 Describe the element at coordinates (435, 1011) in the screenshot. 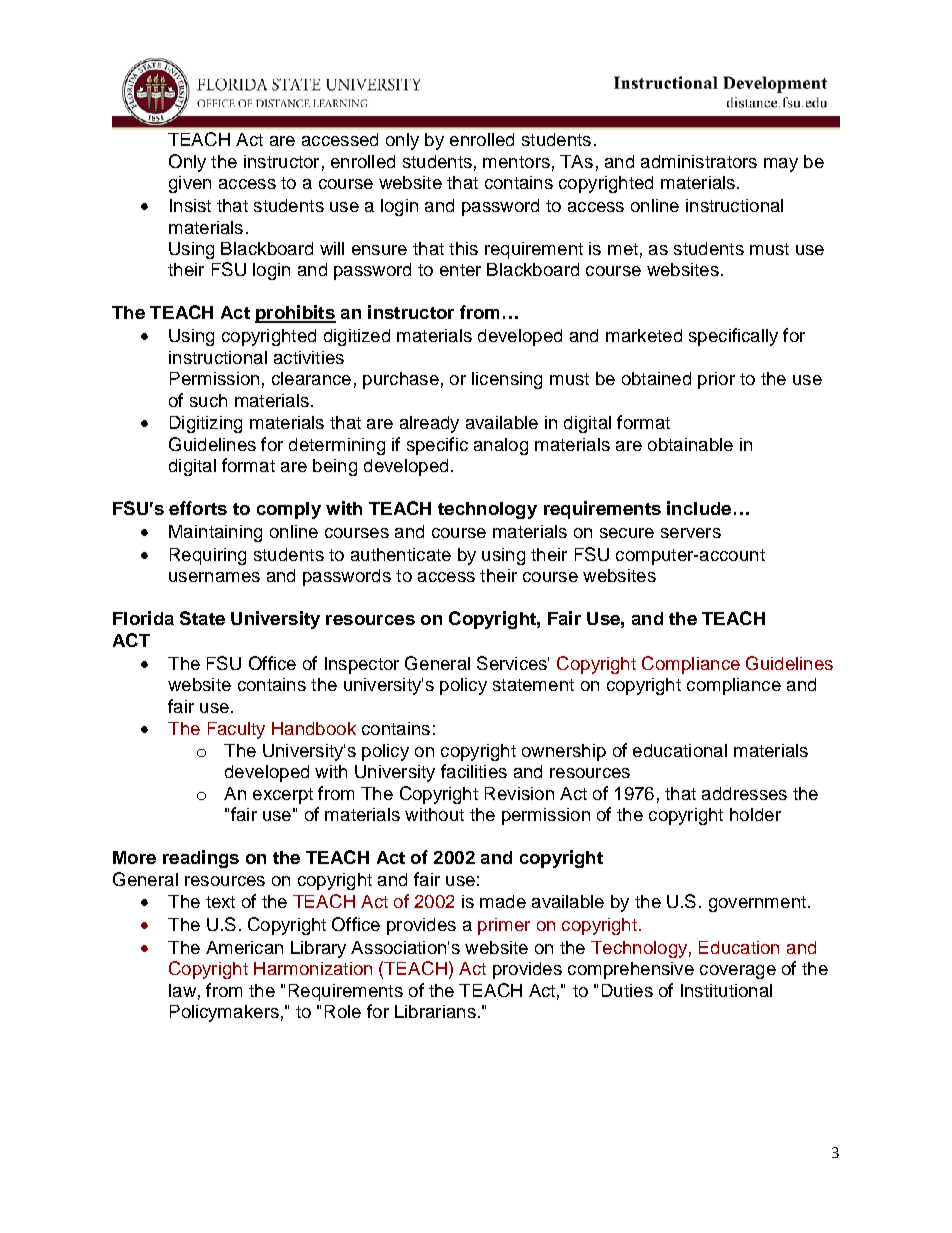

I see `Librarians` at that location.
